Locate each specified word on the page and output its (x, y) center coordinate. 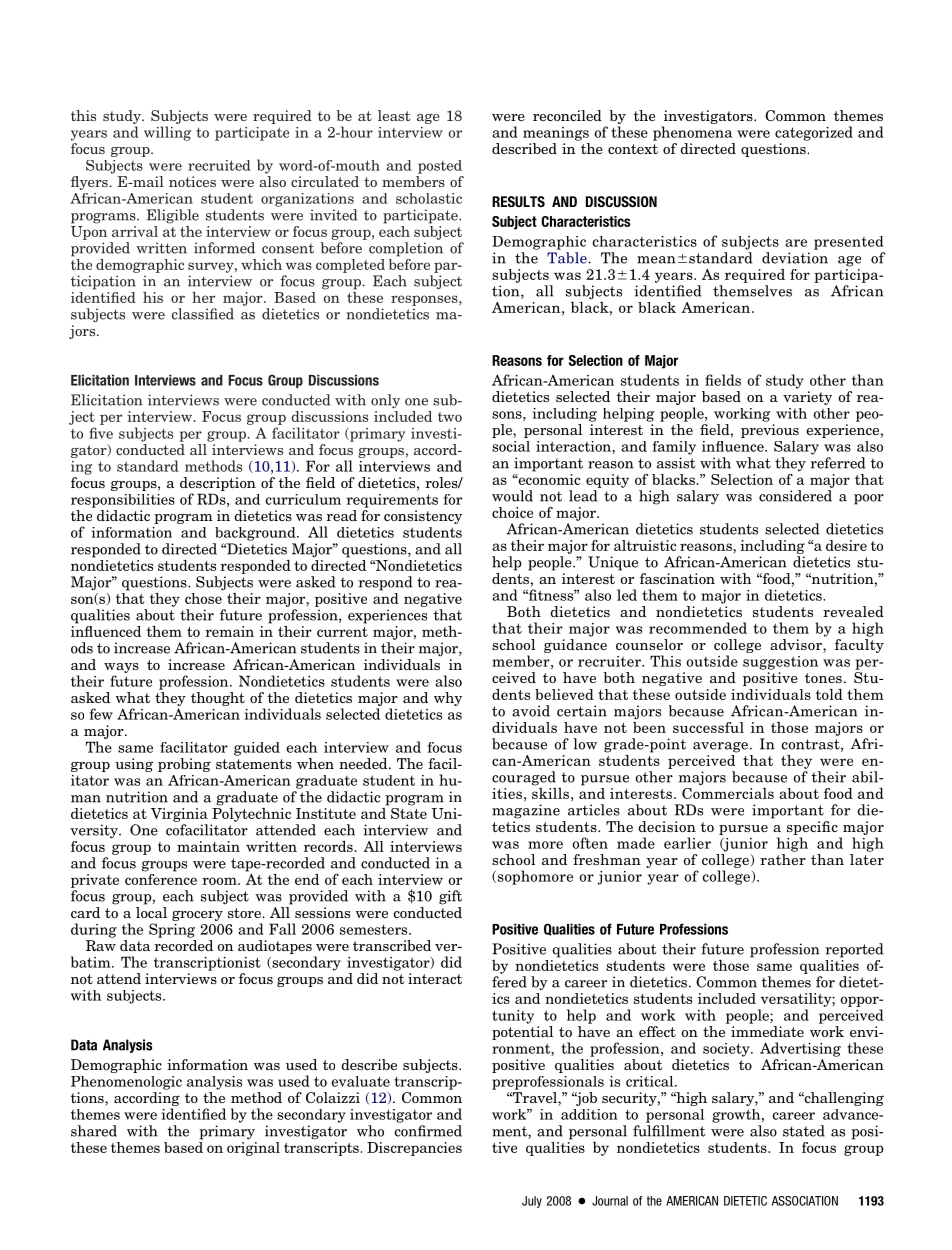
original (253, 1147)
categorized (814, 133)
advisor (797, 646)
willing (167, 133)
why (448, 699)
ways (121, 668)
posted (440, 167)
